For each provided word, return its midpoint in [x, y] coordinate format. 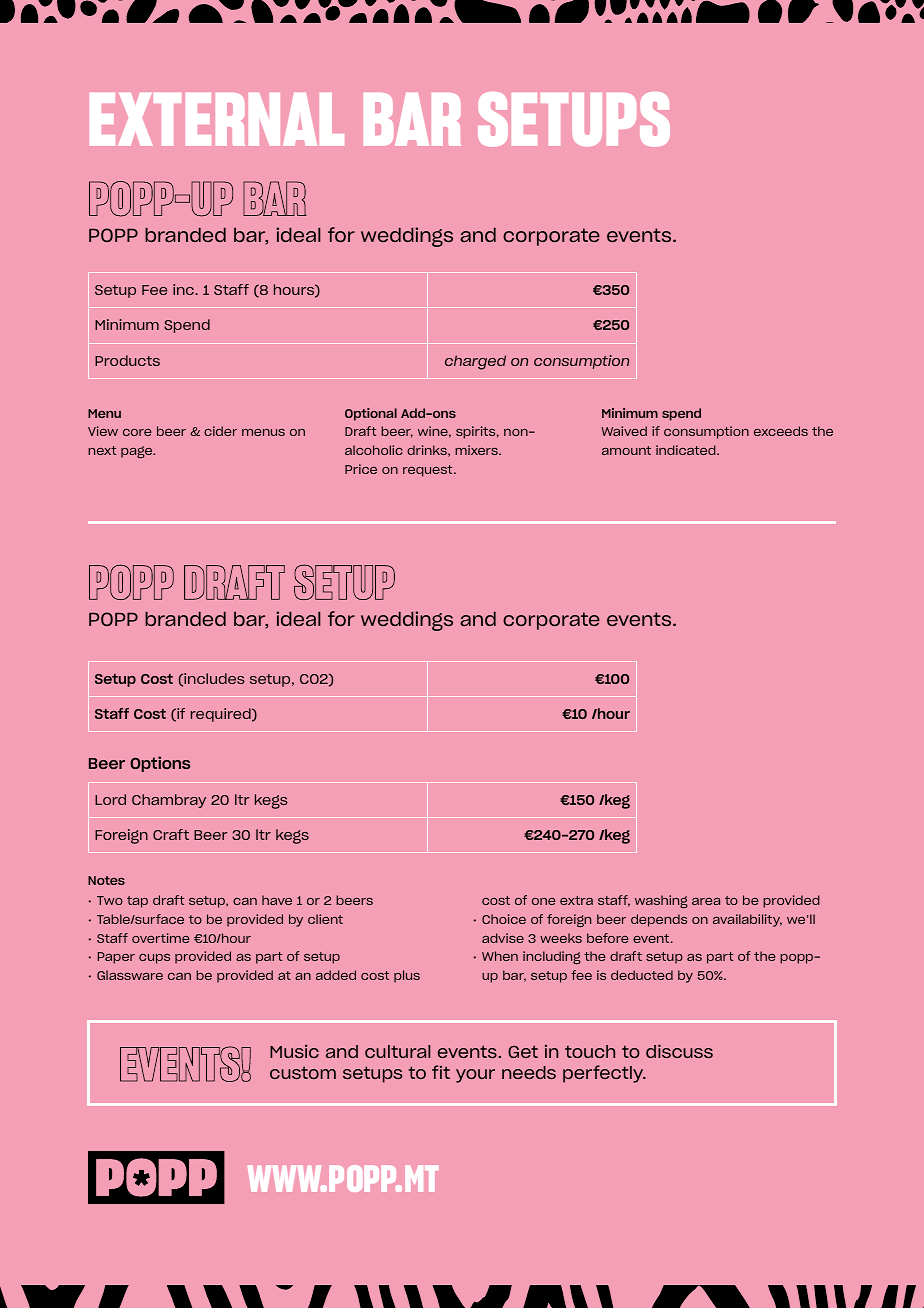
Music [294, 1051]
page [138, 452]
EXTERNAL [217, 119]
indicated [687, 450]
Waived [624, 431]
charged [475, 362]
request [429, 471]
